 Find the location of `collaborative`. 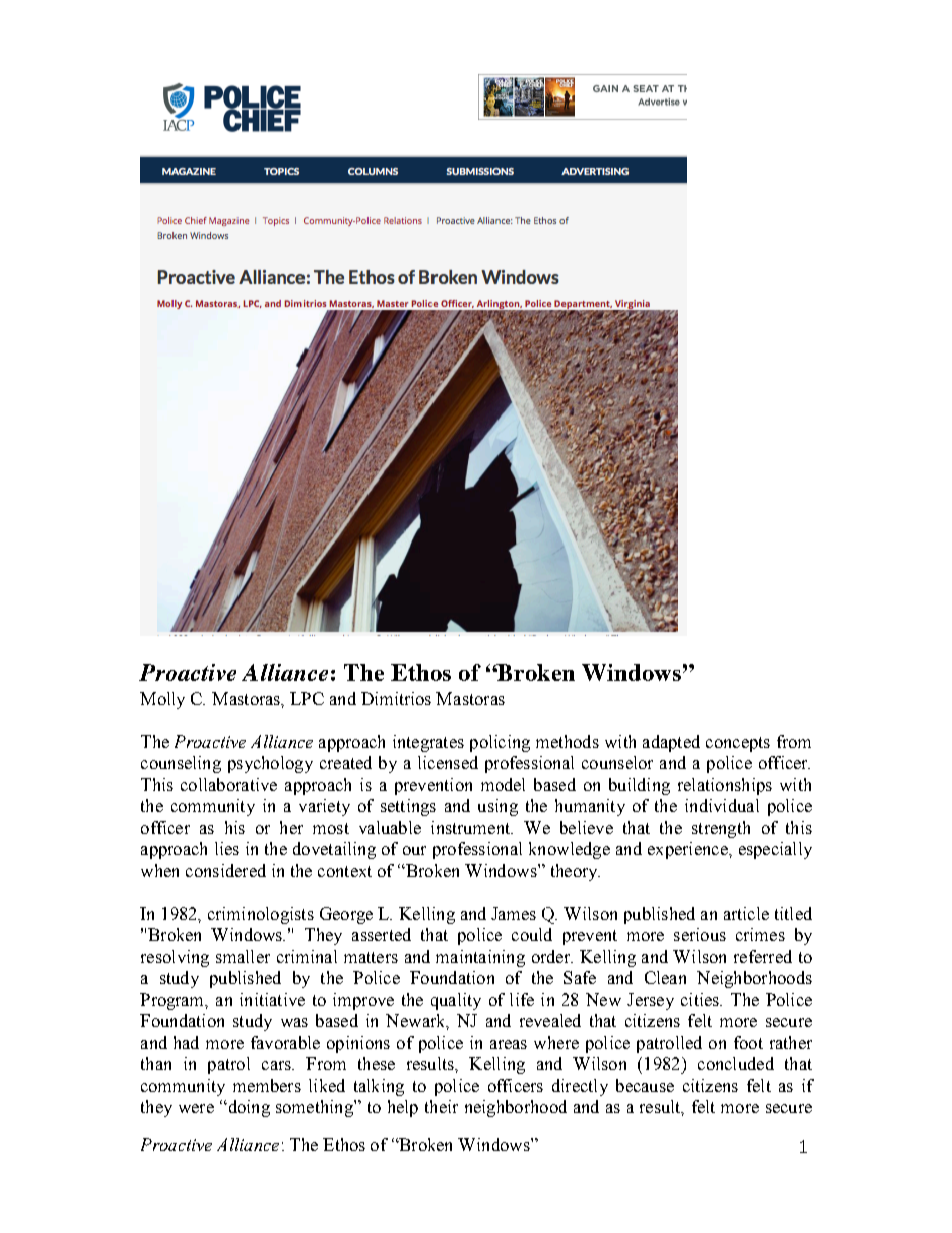

collaborative is located at coordinates (229, 784).
